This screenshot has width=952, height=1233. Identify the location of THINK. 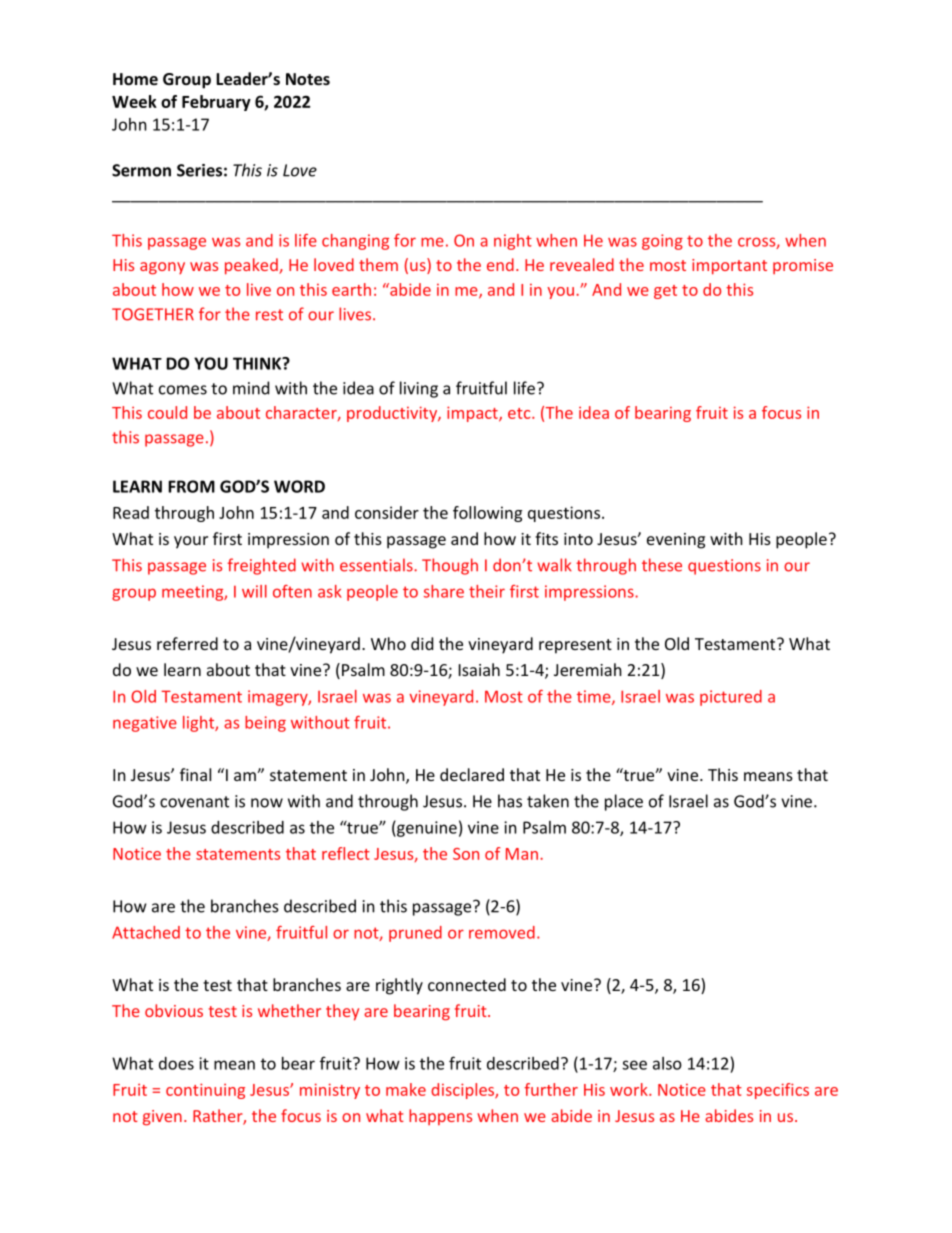
(258, 363).
